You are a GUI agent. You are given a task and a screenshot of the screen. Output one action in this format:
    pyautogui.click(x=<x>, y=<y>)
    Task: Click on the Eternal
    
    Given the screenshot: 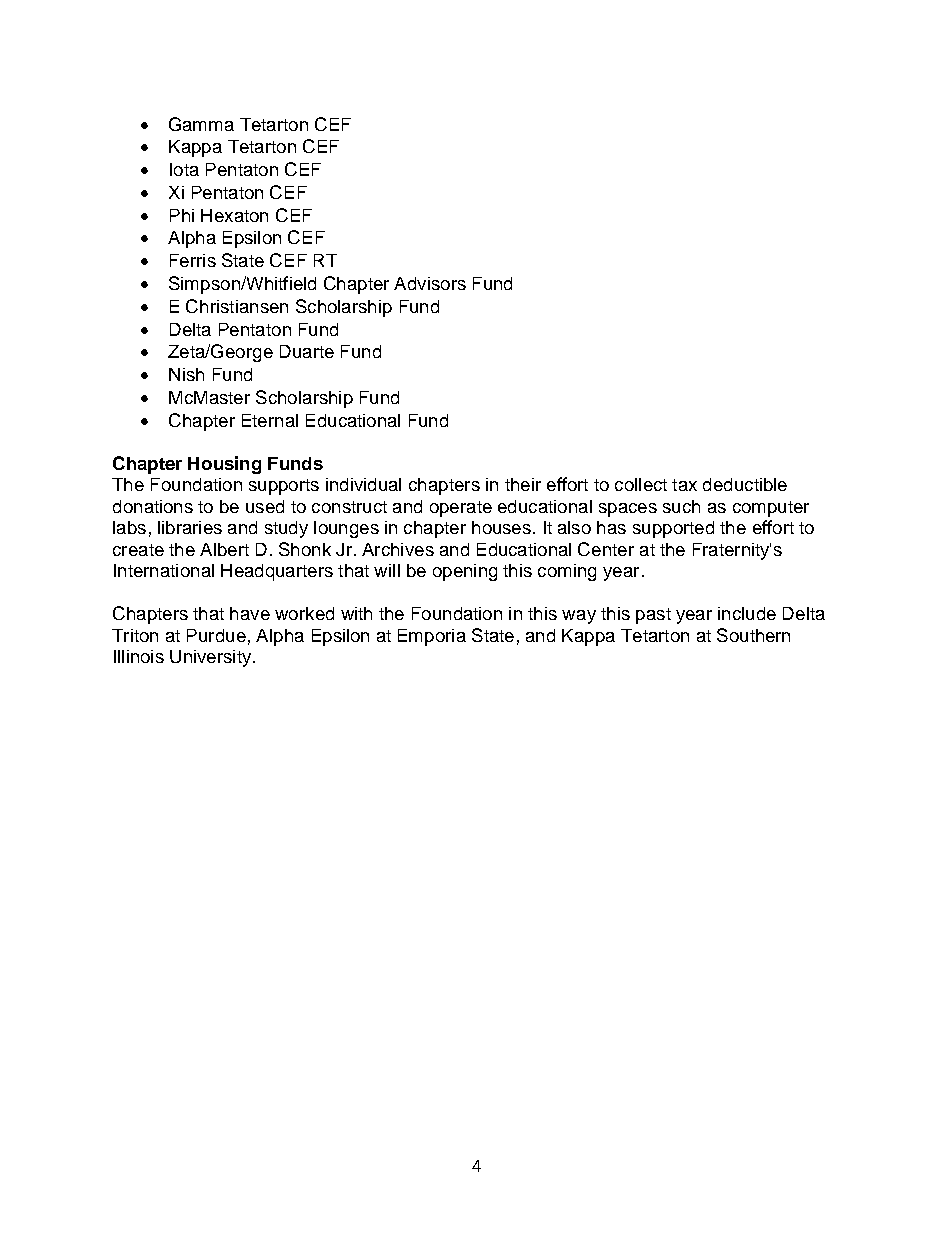 What is the action you would take?
    pyautogui.click(x=270, y=420)
